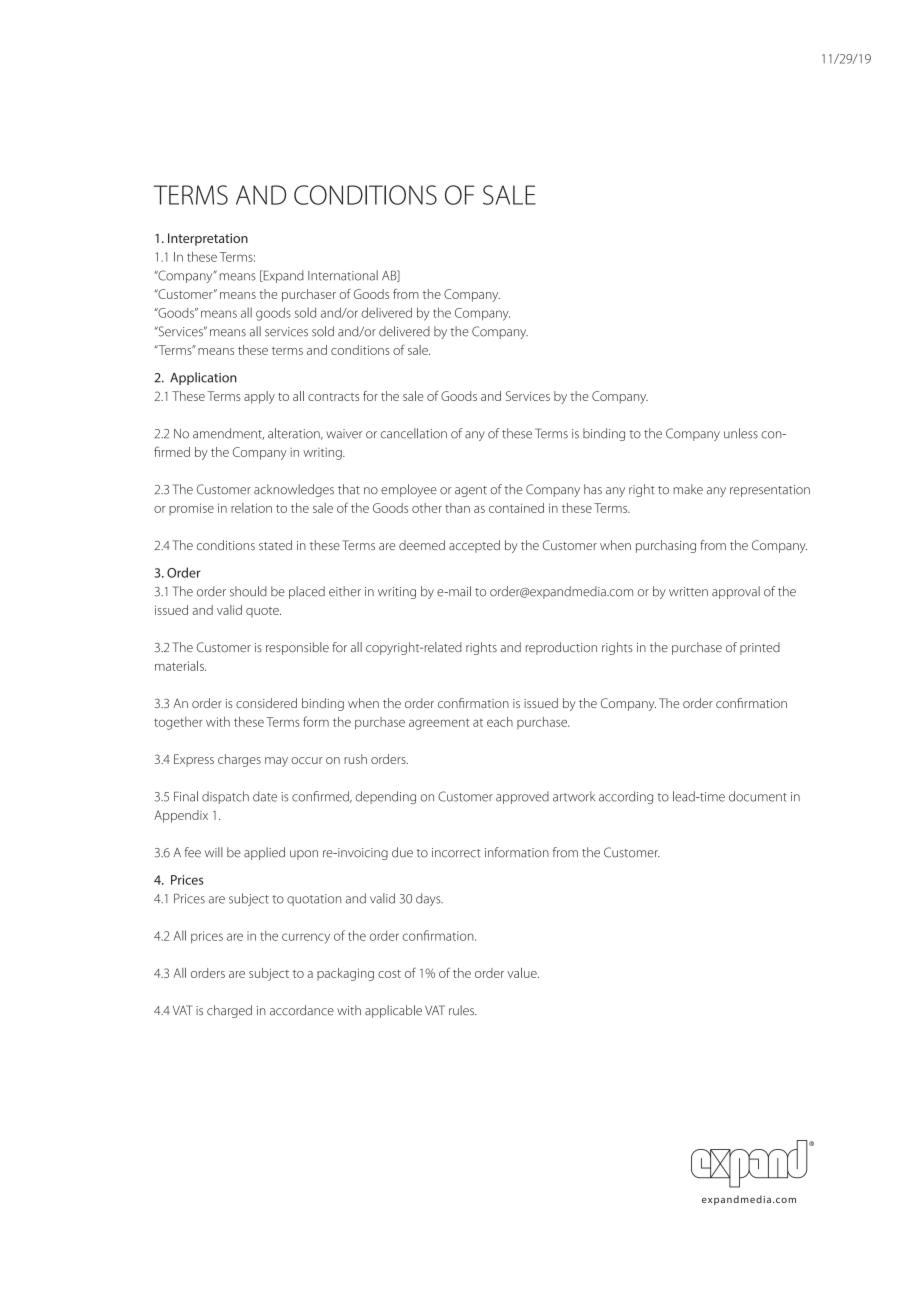 Image resolution: width=924 pixels, height=1308 pixels. Describe the element at coordinates (251, 508) in the document. I see `relation` at that location.
